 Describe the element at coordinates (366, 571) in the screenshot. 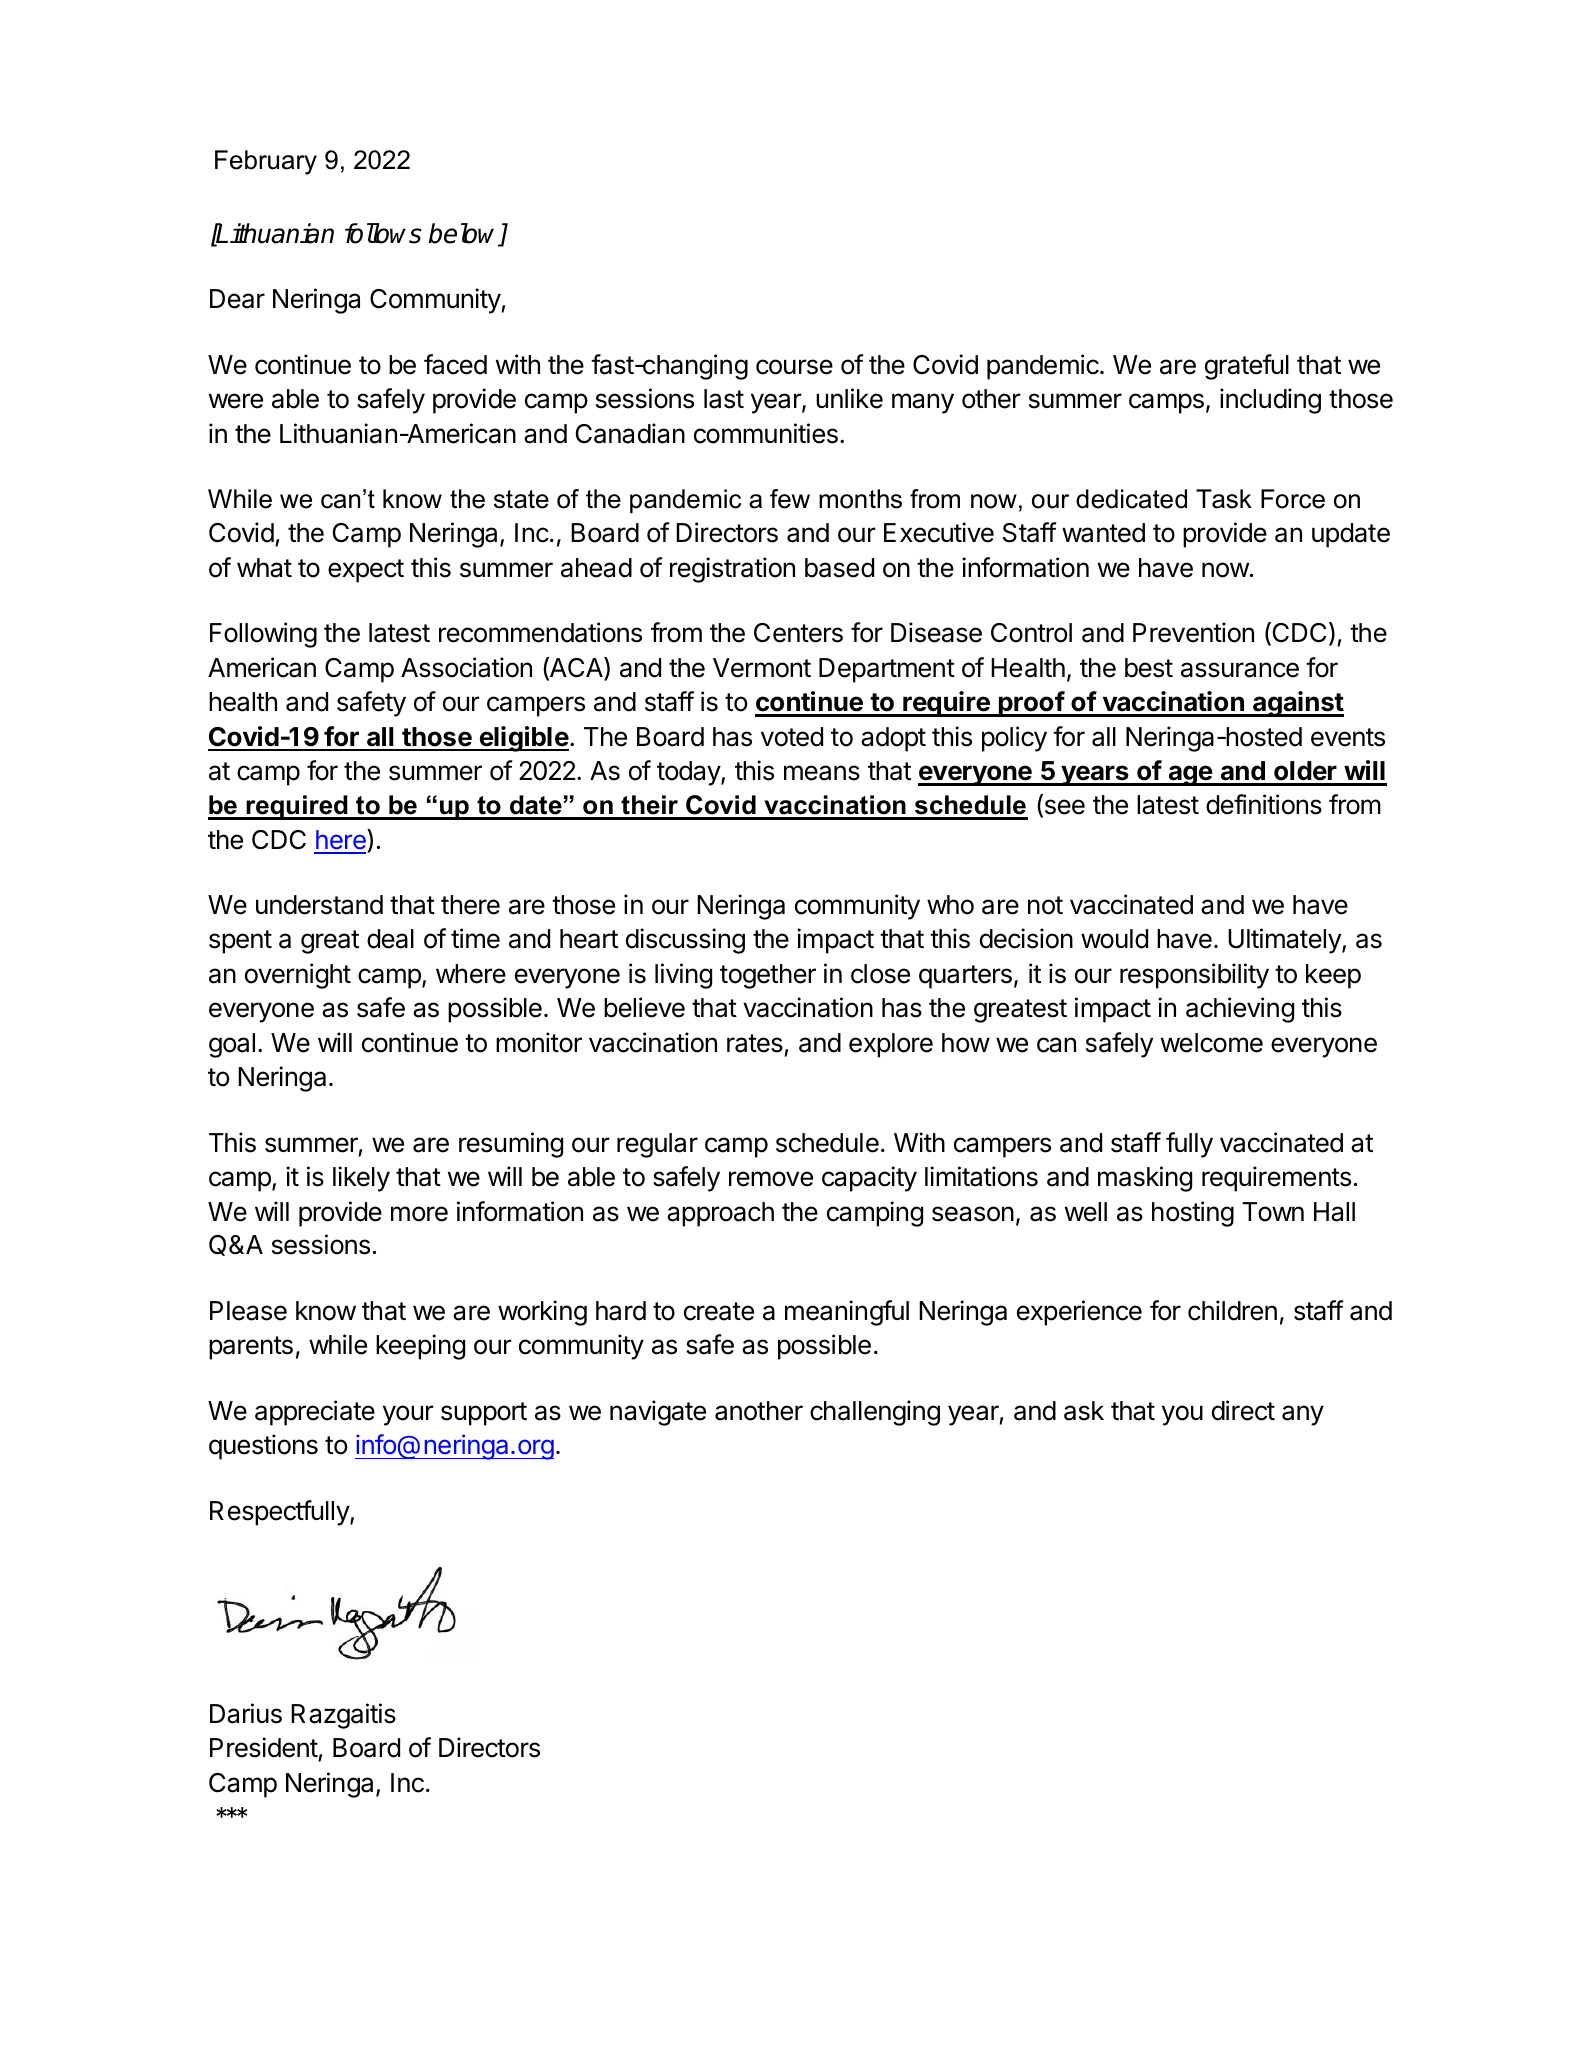

I see `expect` at that location.
